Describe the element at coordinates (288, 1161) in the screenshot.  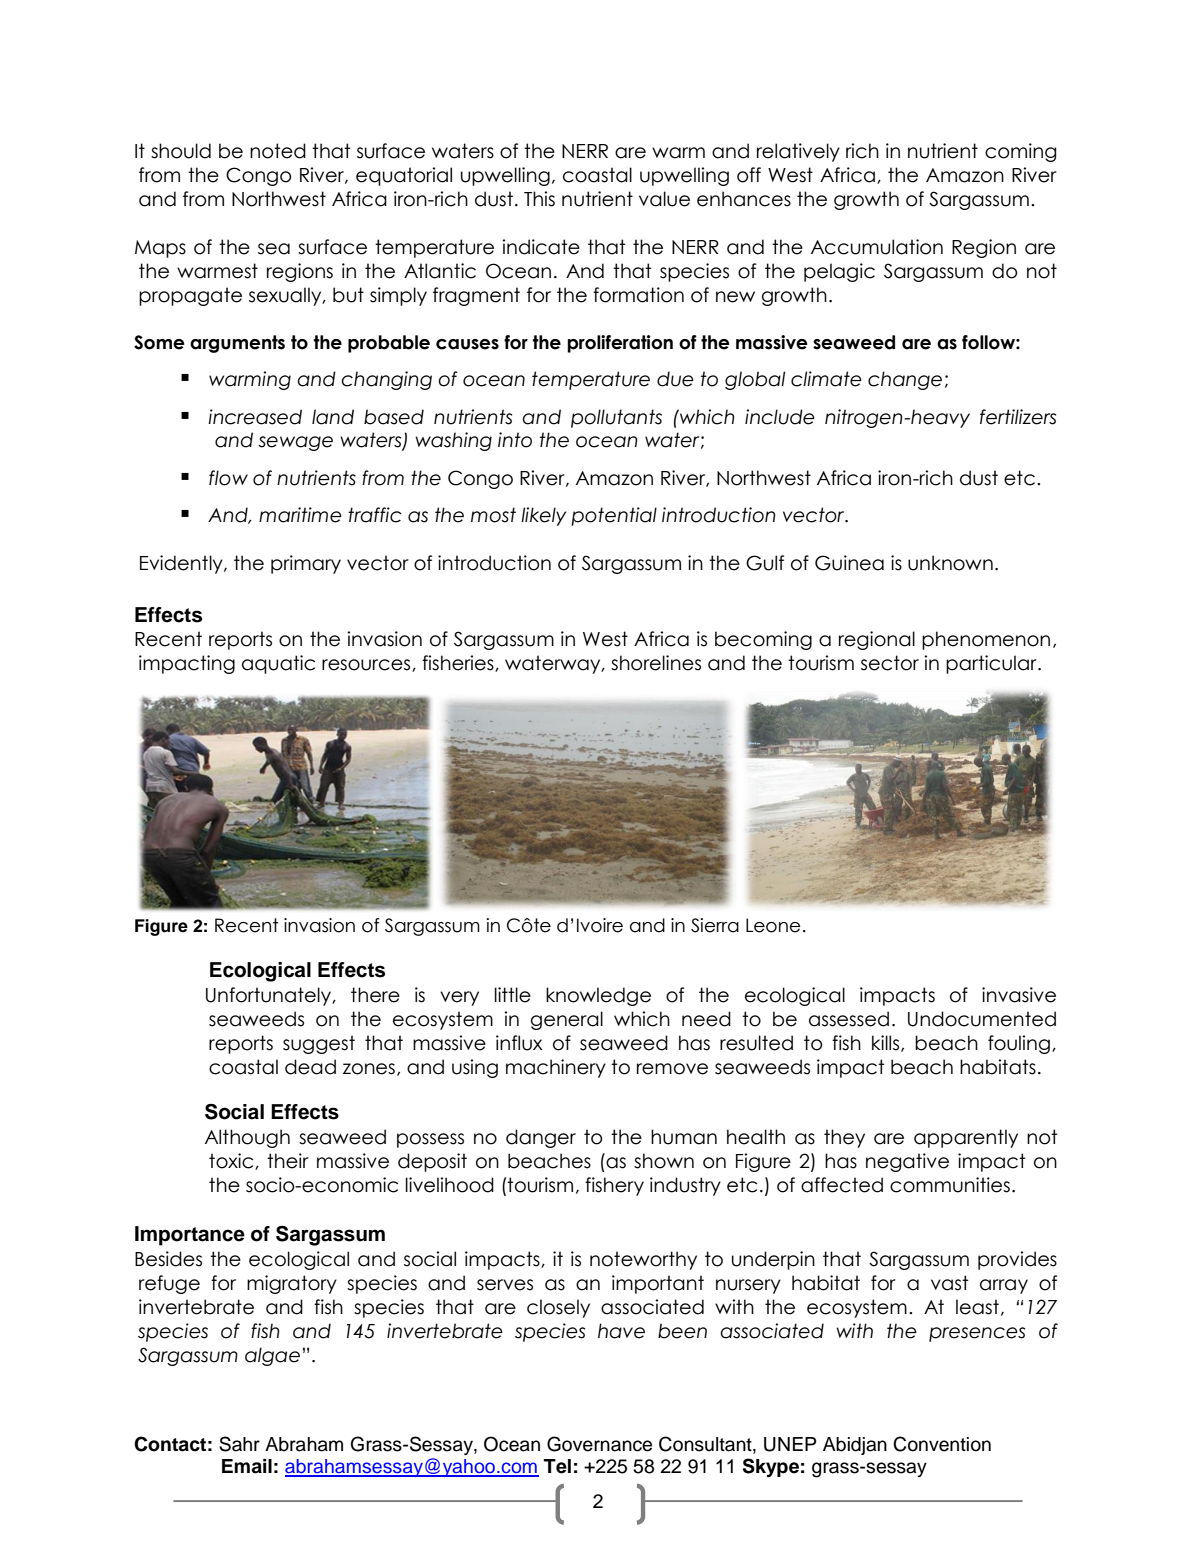
I see `their` at that location.
